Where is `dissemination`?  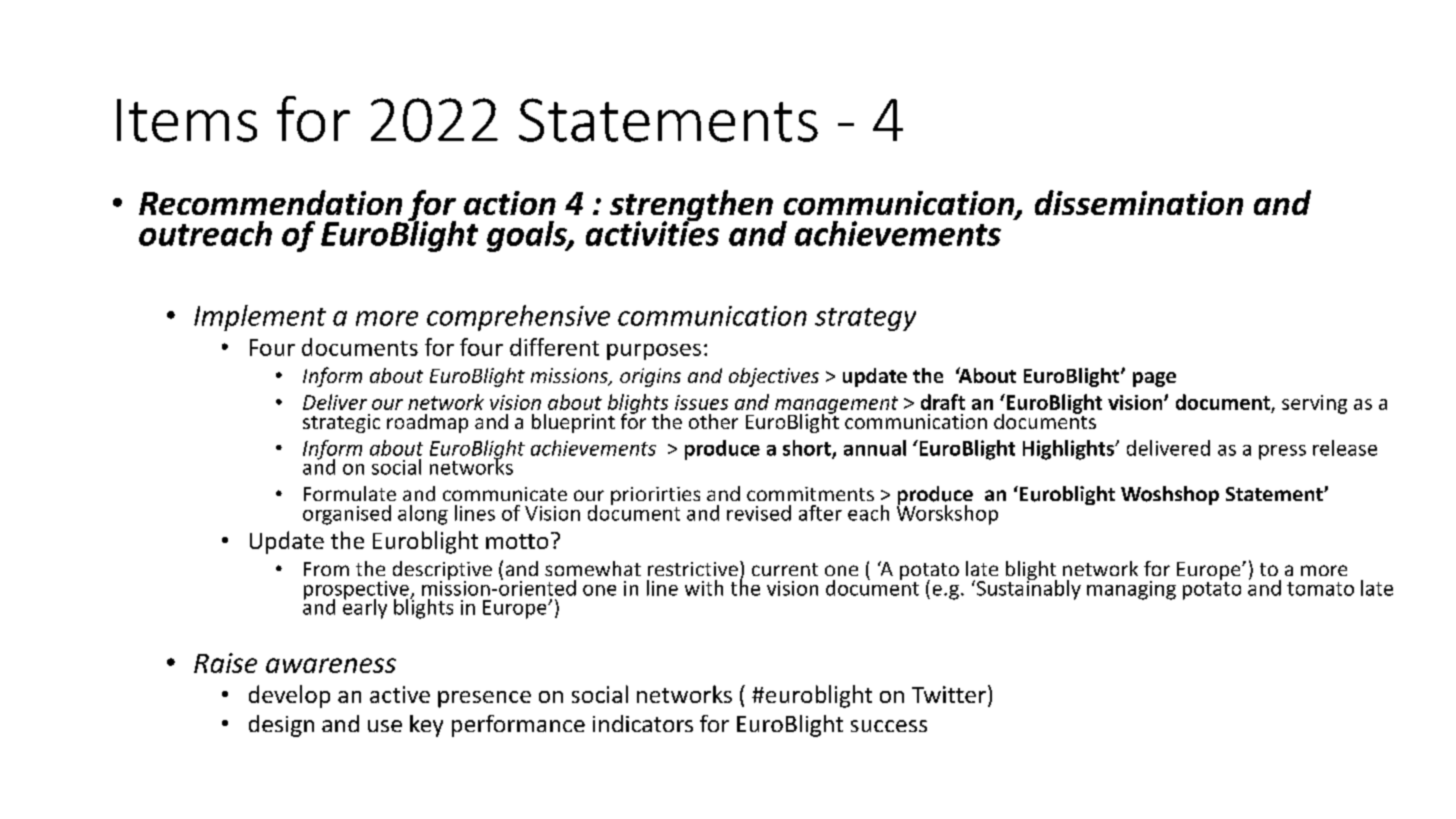 dissemination is located at coordinates (1139, 202).
